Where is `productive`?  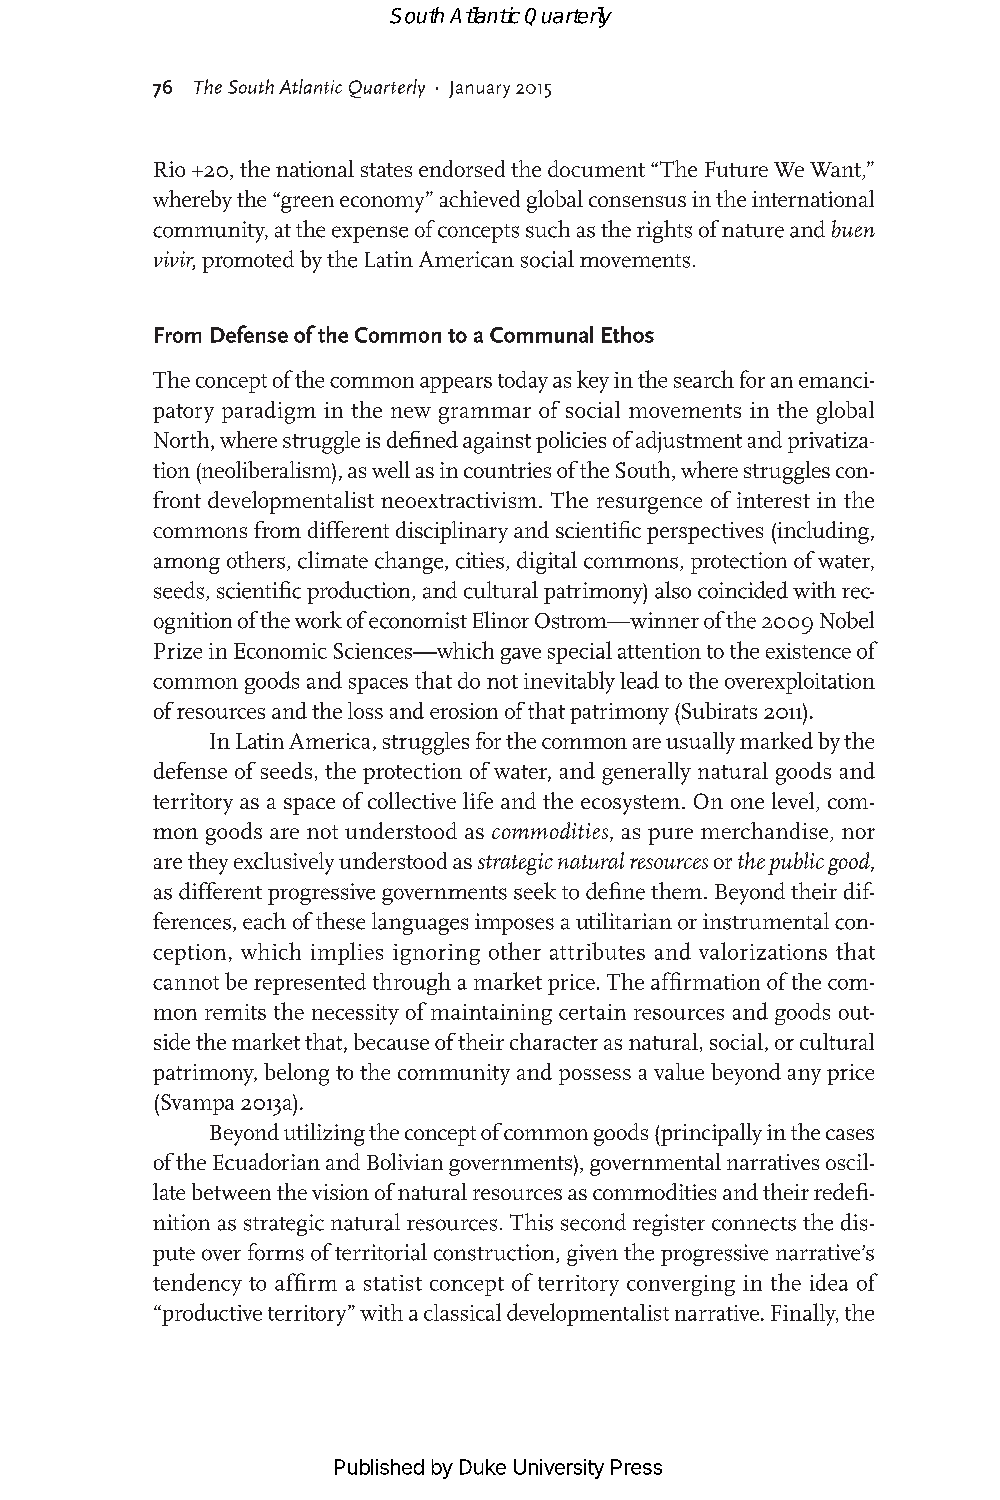 productive is located at coordinates (211, 1314).
